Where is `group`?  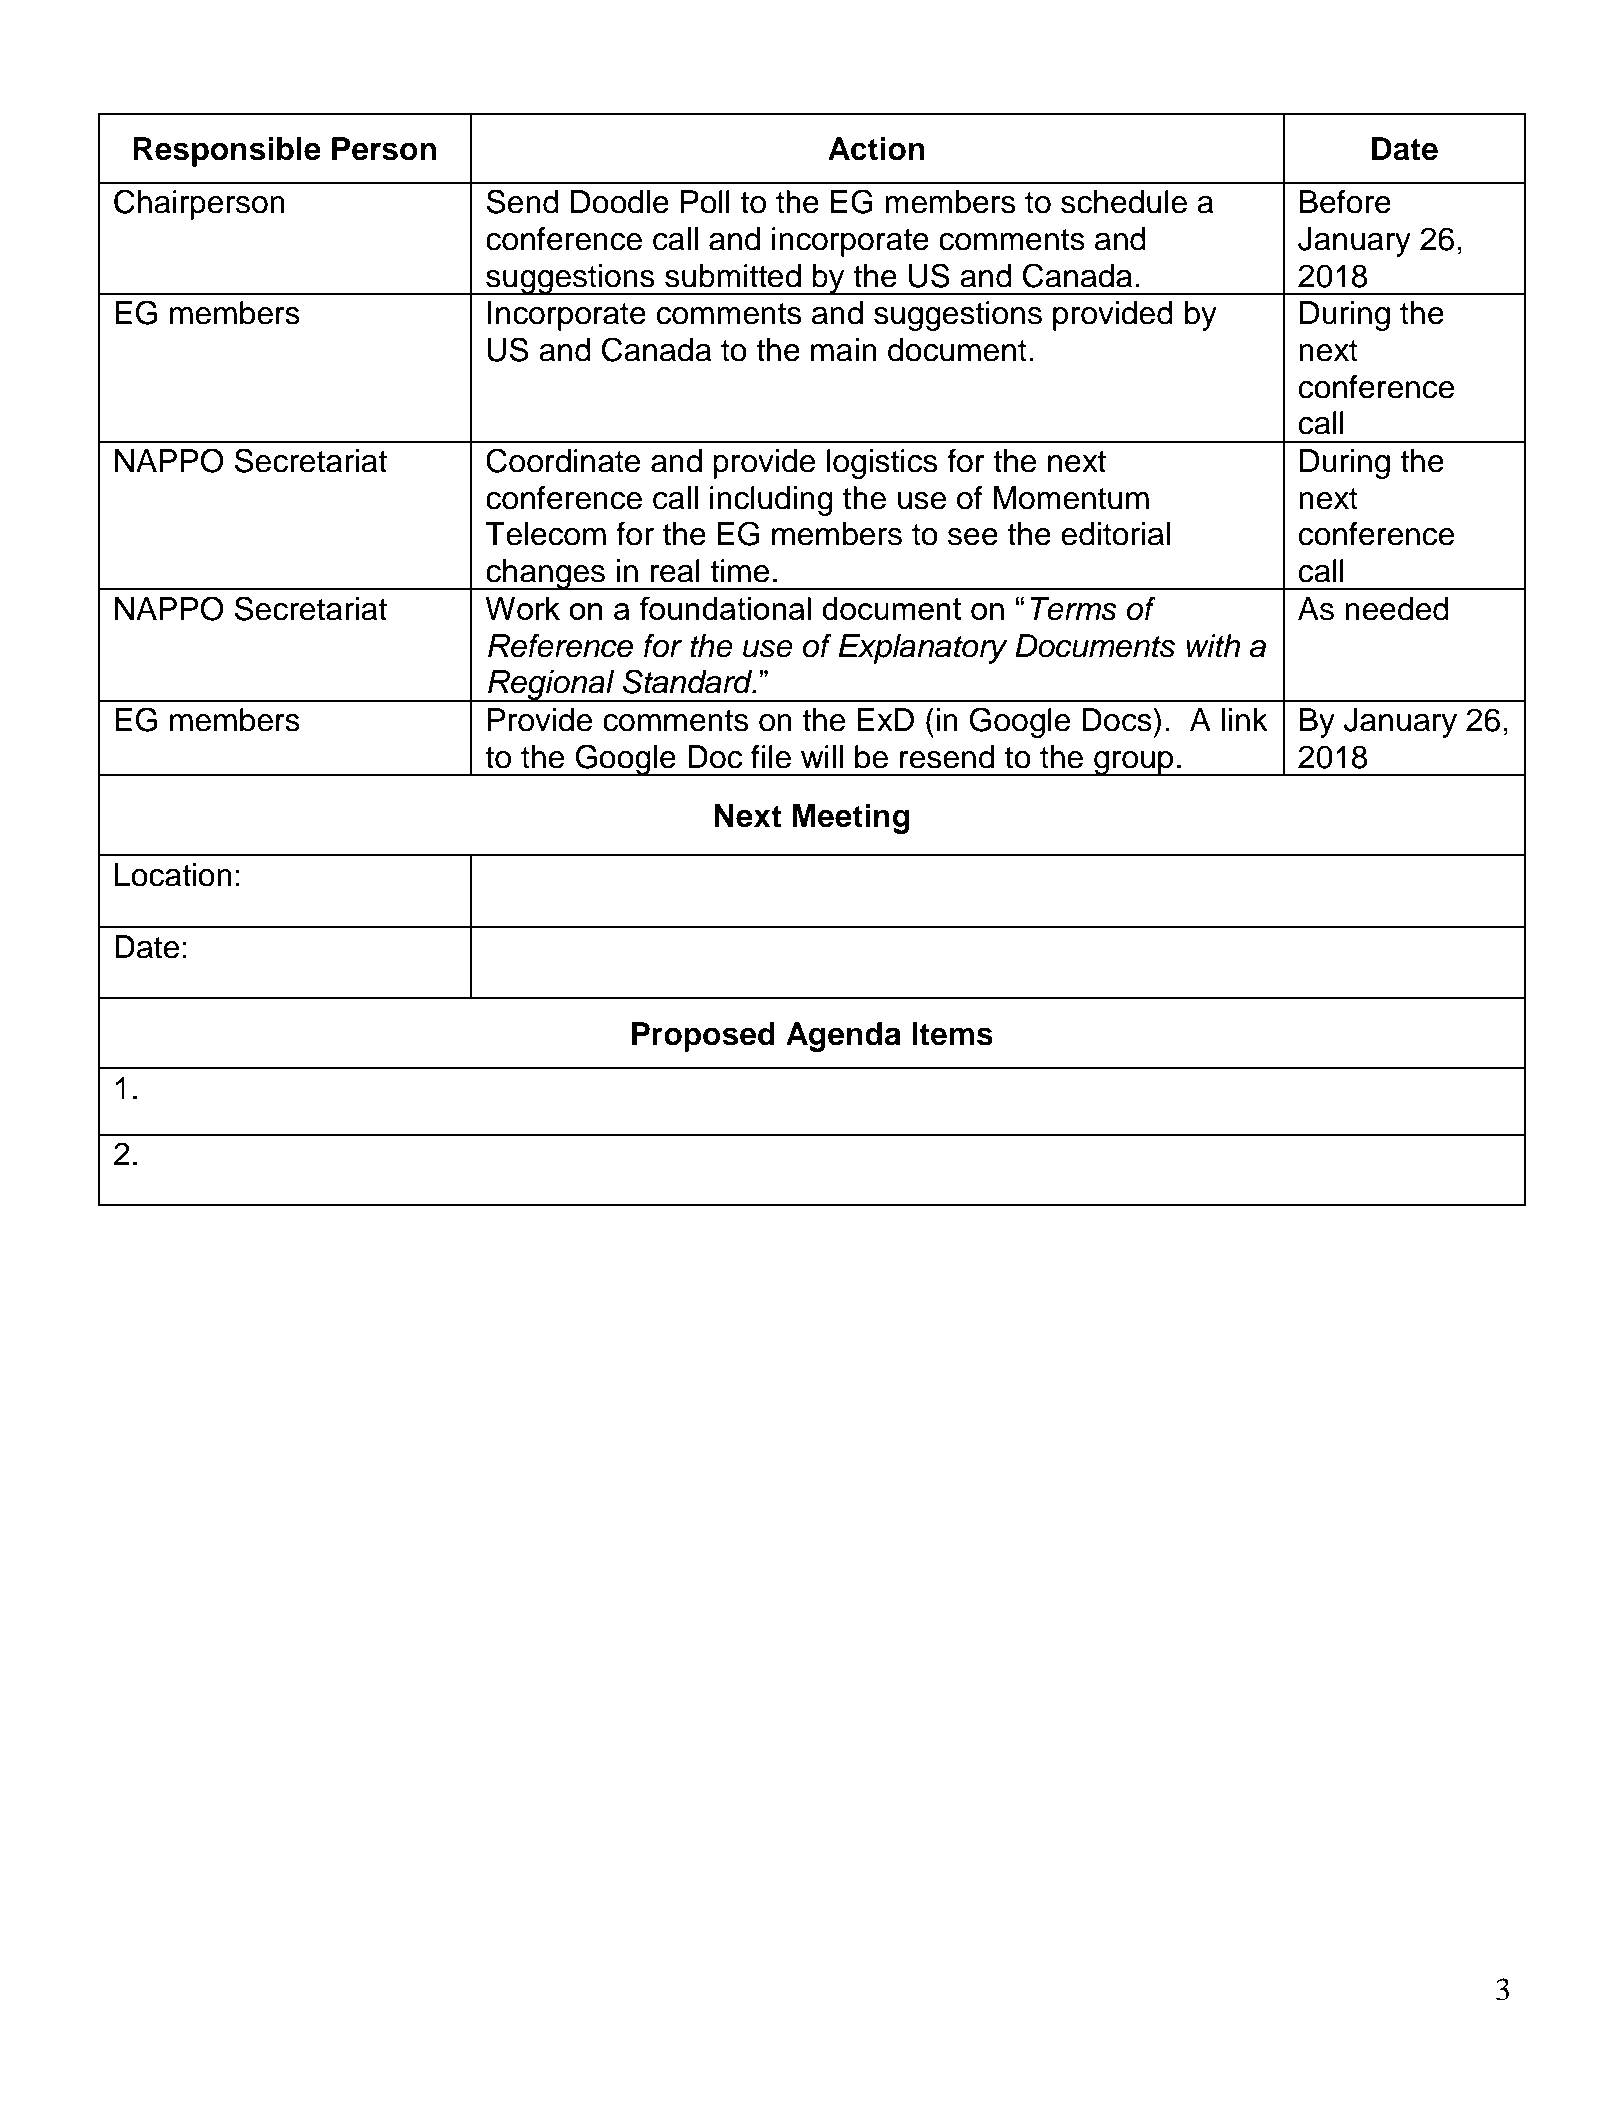
group is located at coordinates (1134, 763).
